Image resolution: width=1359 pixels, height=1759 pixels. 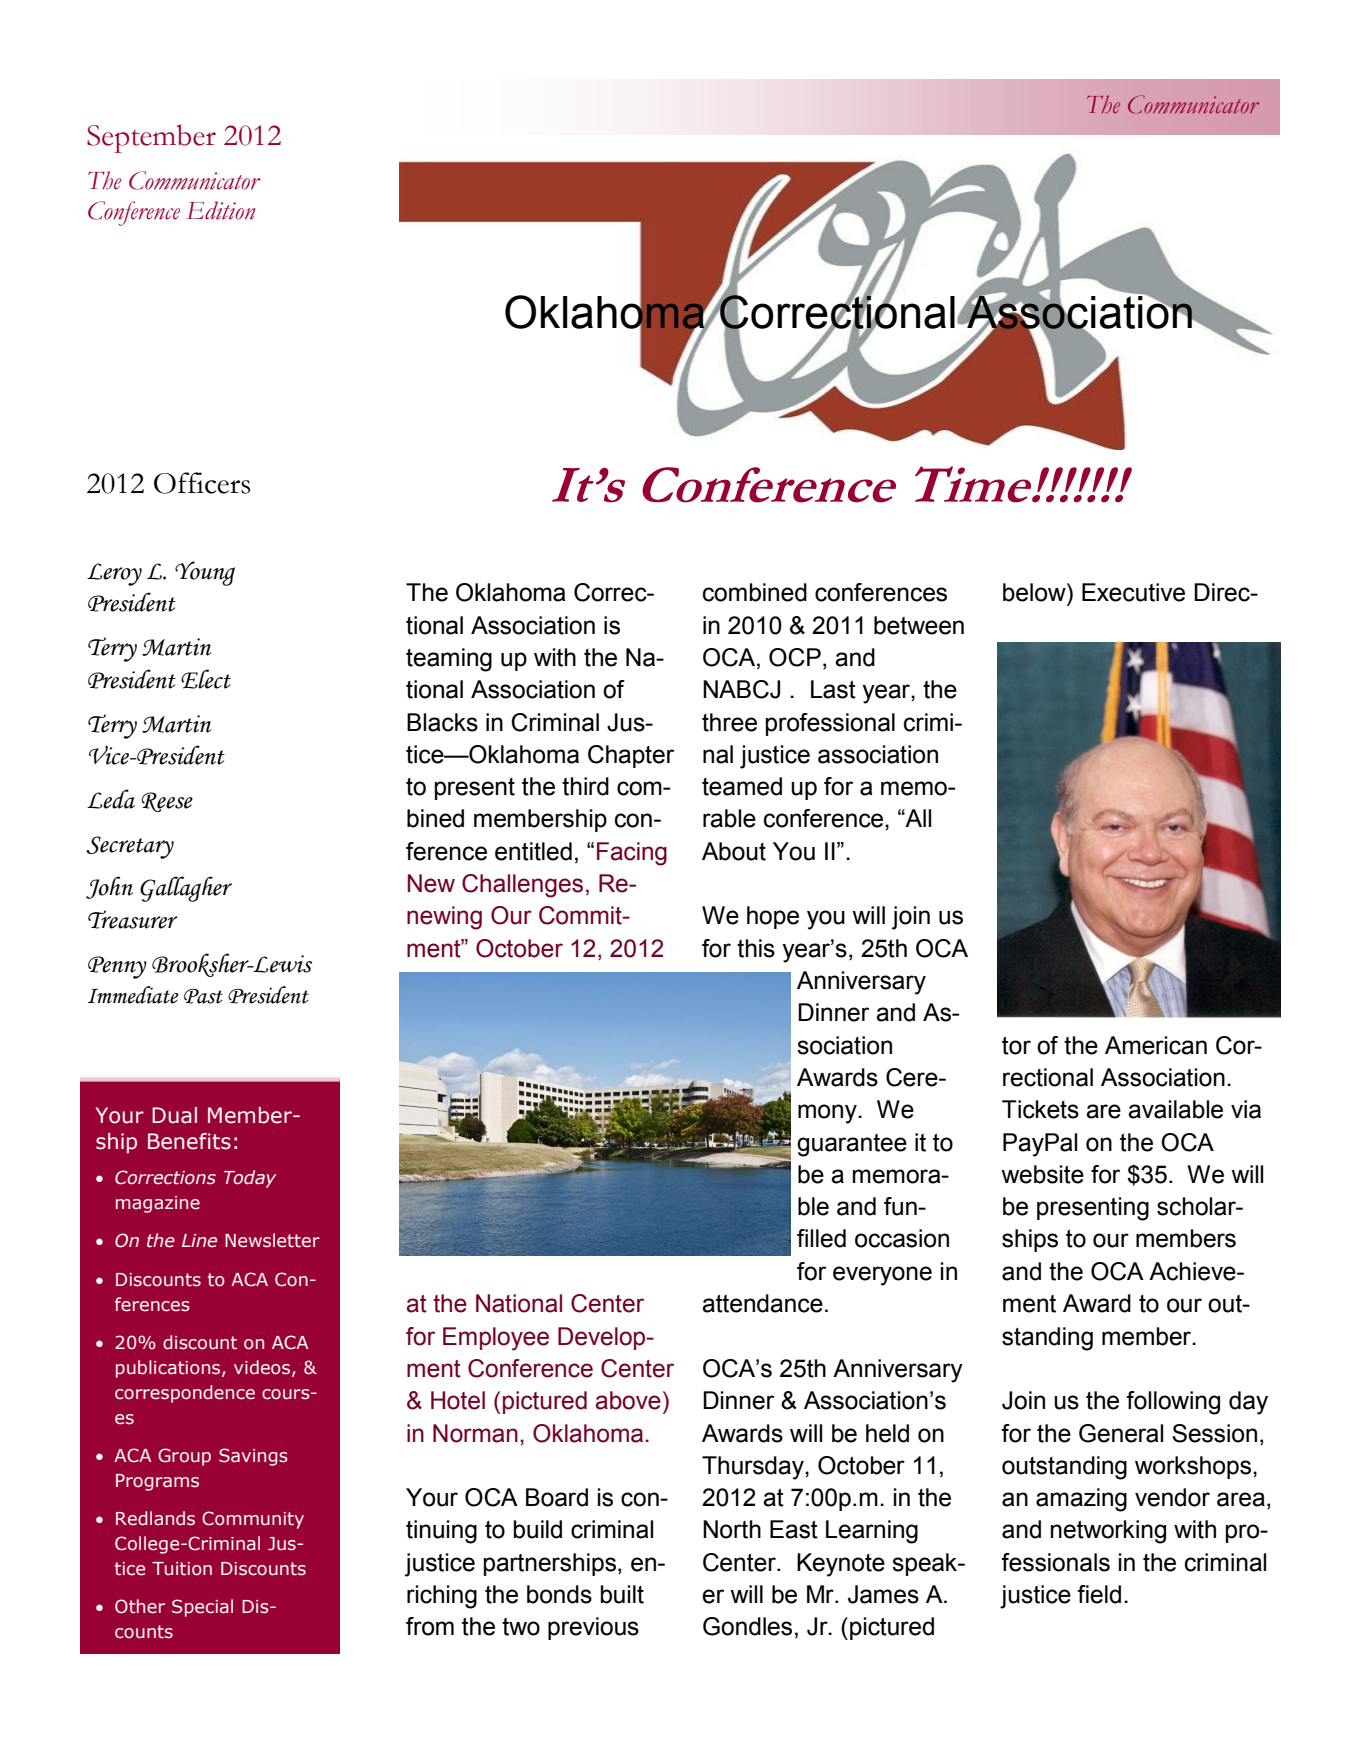 What do you see at coordinates (174, 1115) in the document?
I see `Dual` at bounding box center [174, 1115].
